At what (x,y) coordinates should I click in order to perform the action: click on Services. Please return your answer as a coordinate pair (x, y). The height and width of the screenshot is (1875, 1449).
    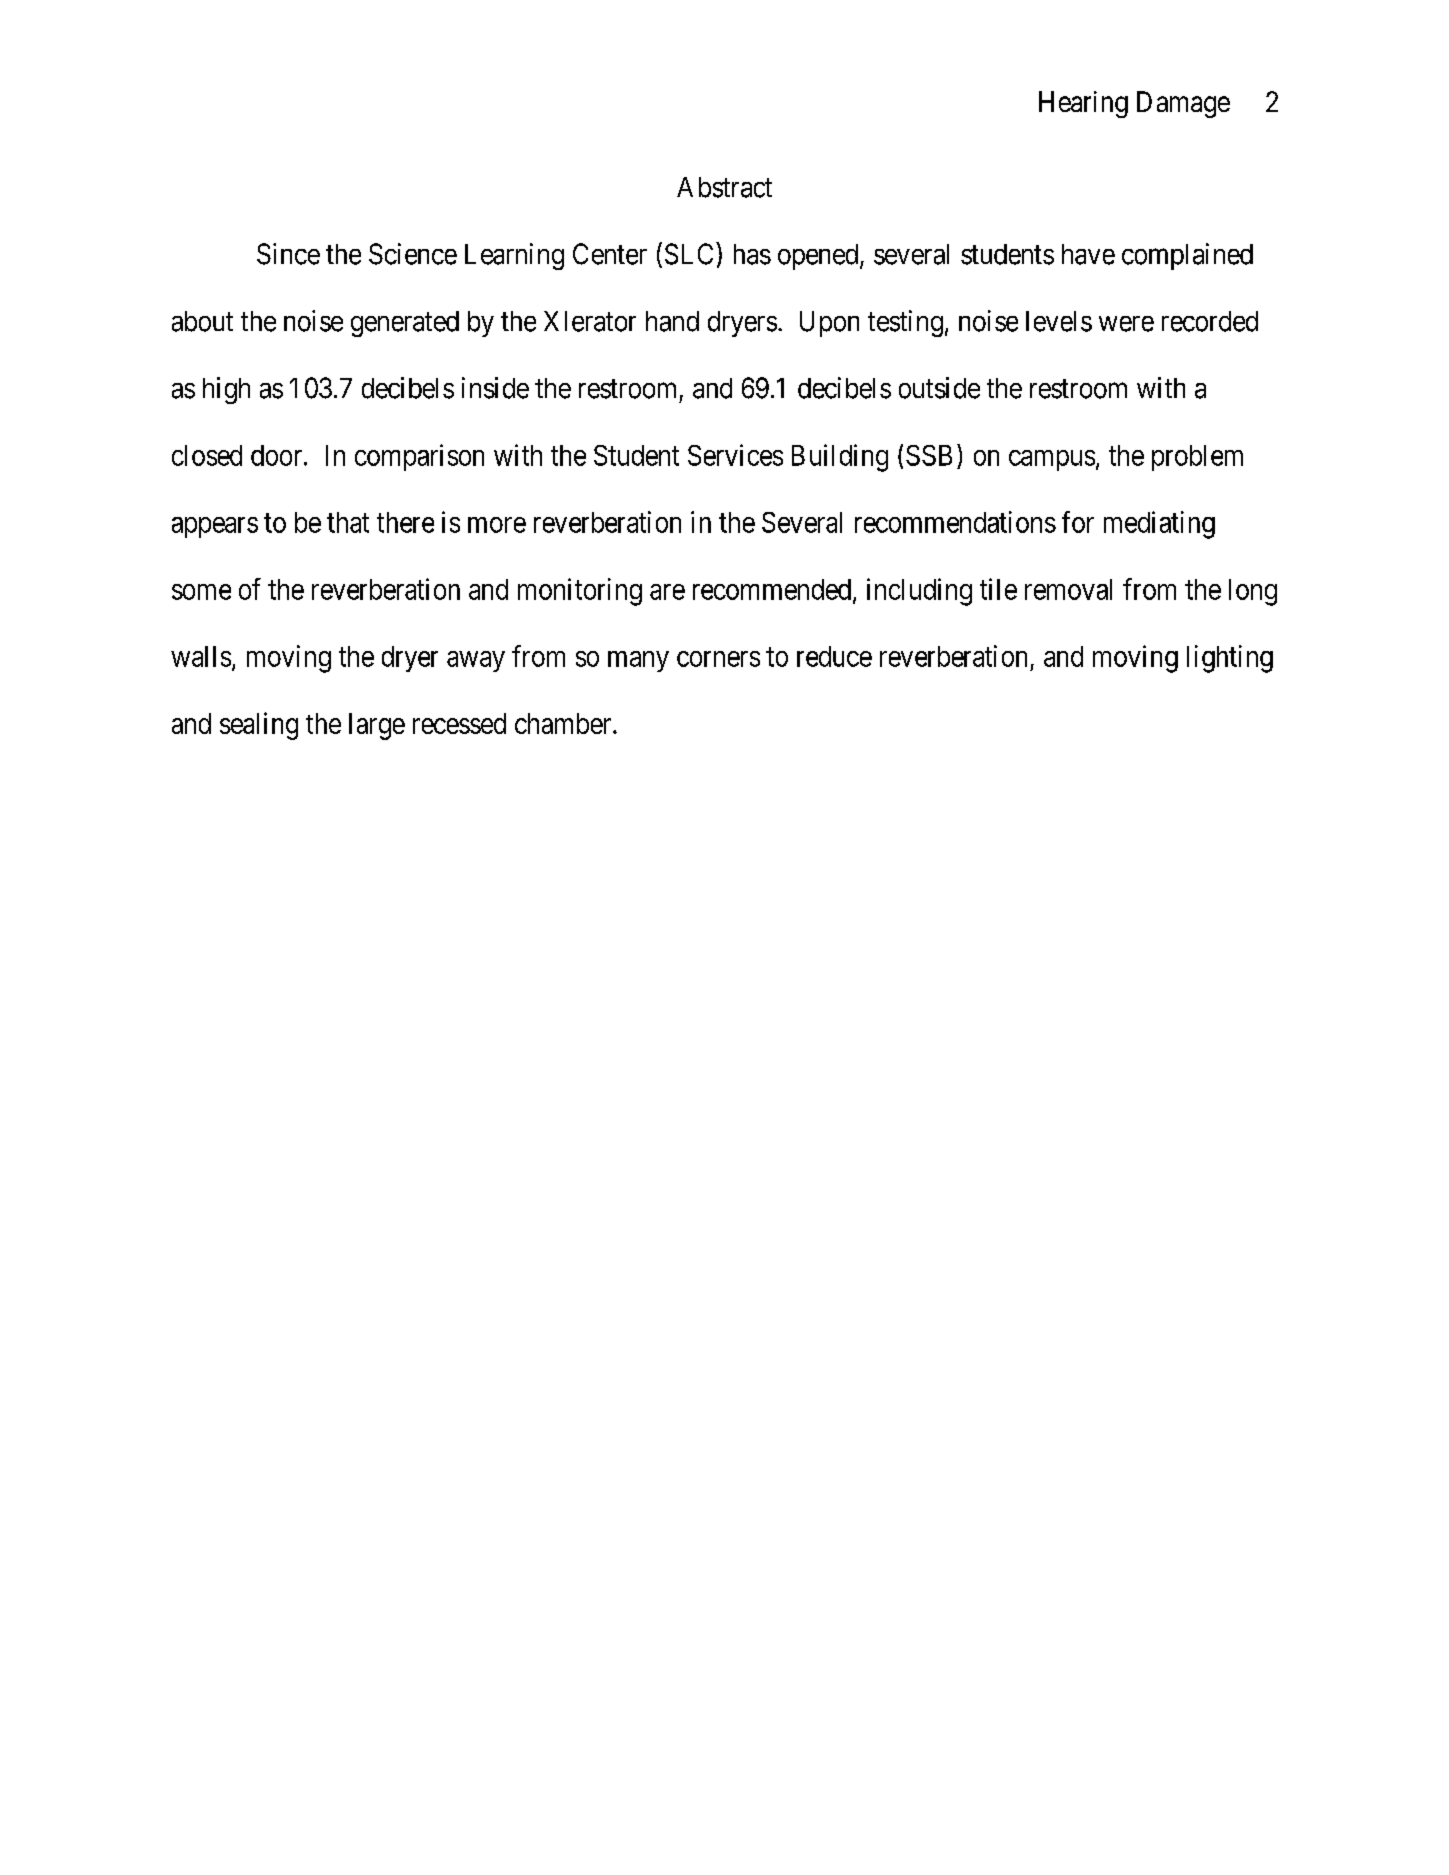
    Looking at the image, I should click on (735, 455).
